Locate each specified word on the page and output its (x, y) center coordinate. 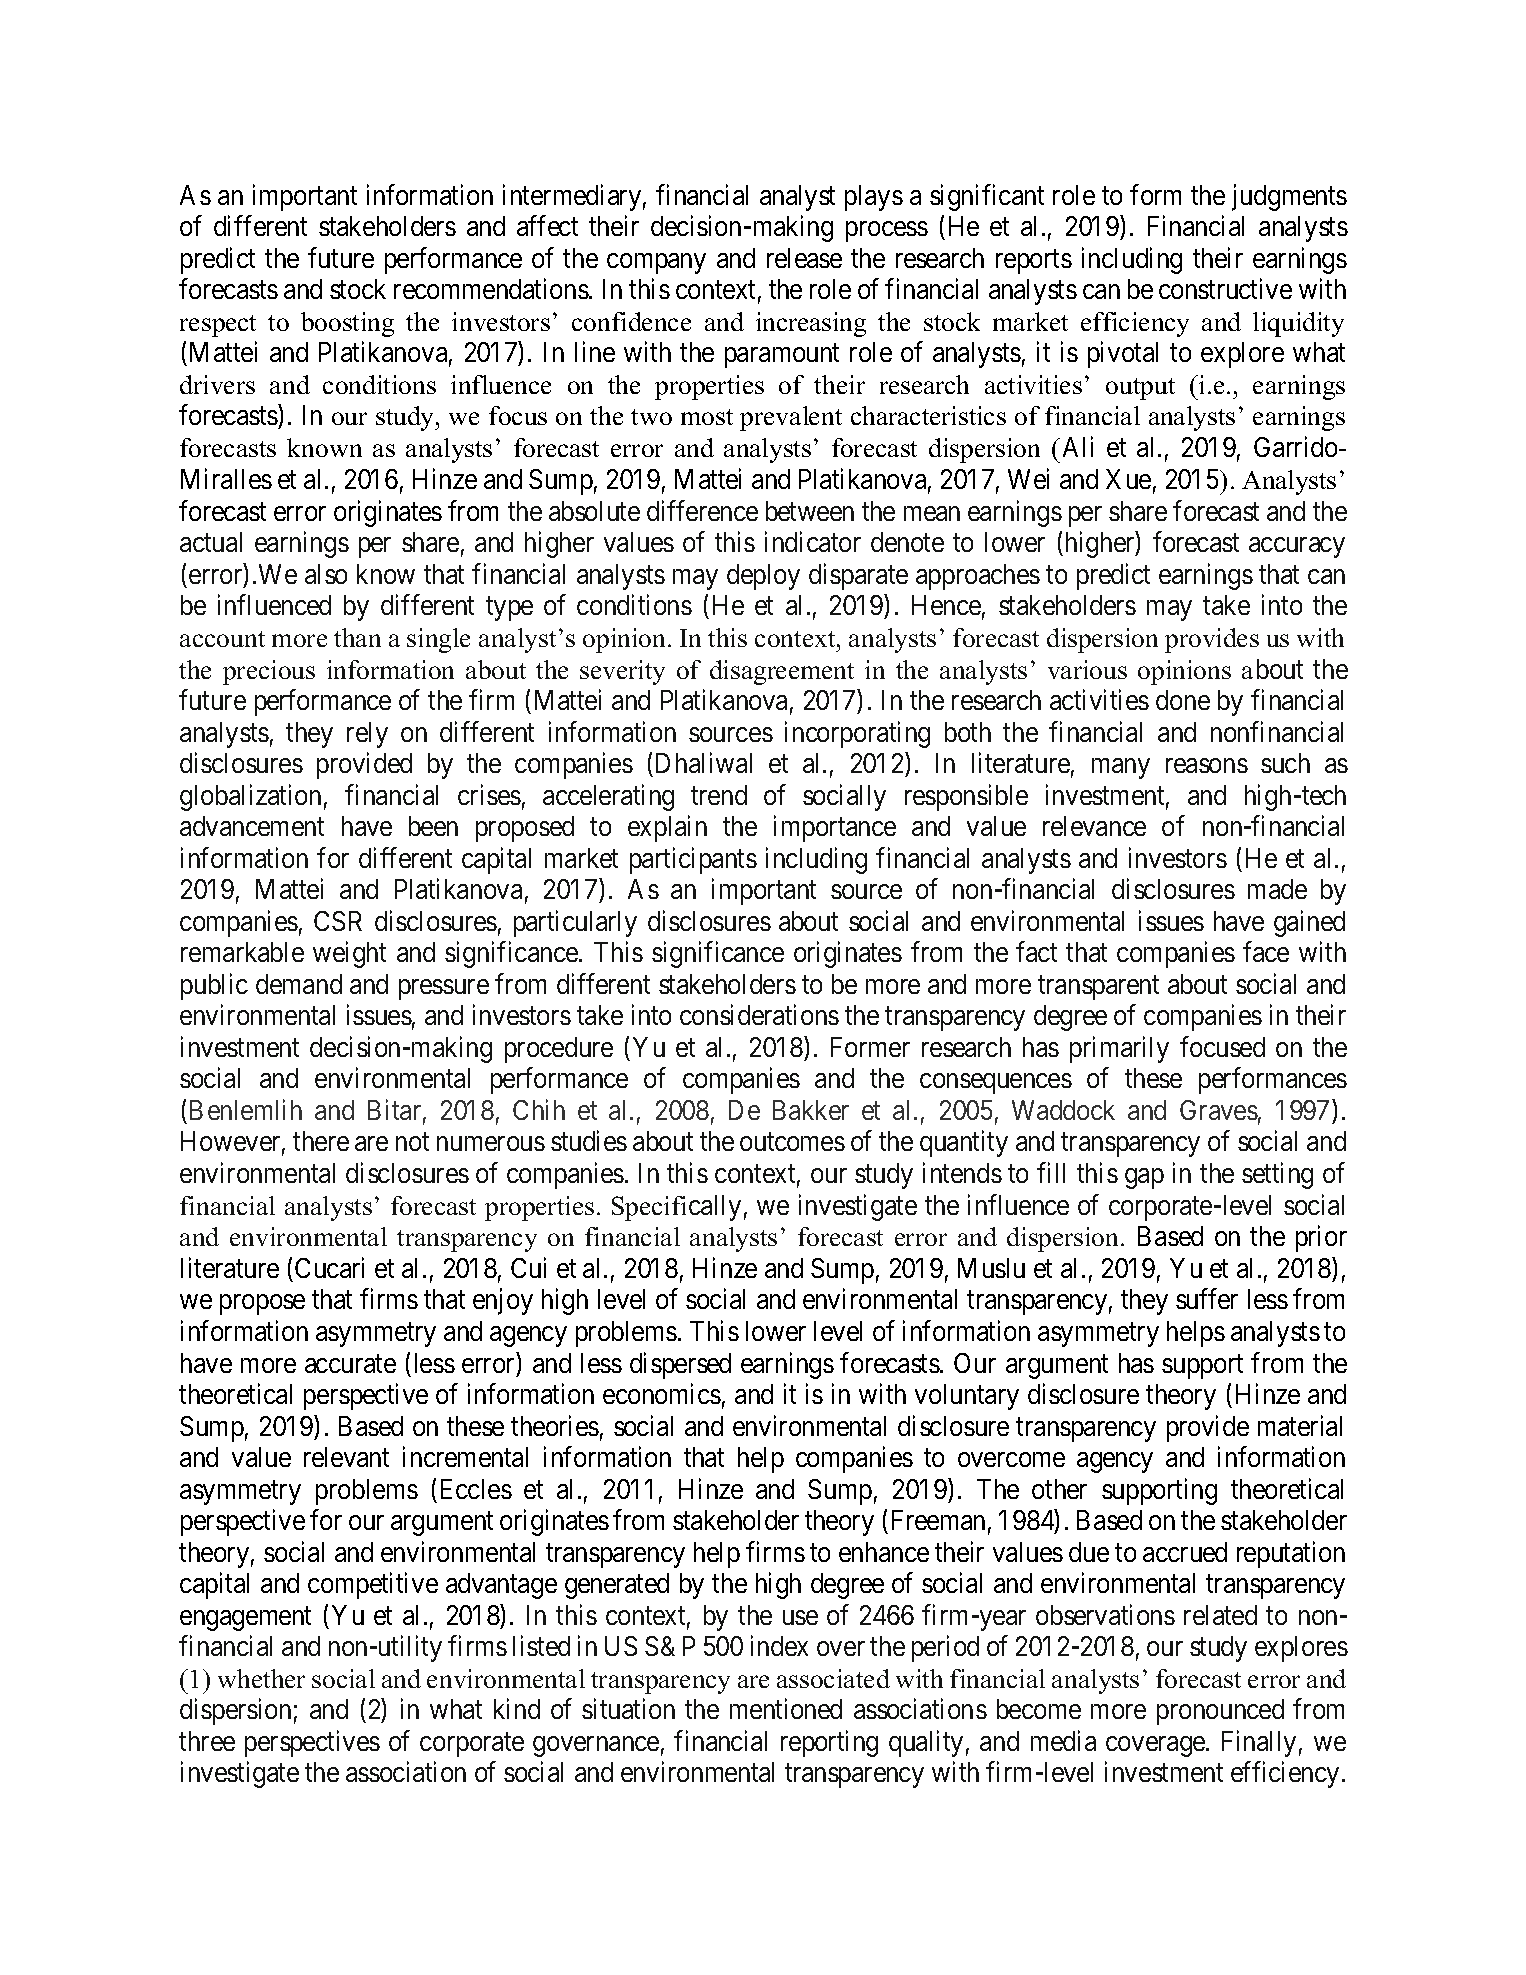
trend (719, 795)
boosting (347, 324)
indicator (813, 541)
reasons (1207, 765)
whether (261, 1678)
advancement (252, 826)
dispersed (680, 1365)
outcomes (792, 1142)
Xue (1128, 479)
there (321, 1141)
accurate (350, 1364)
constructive (1225, 288)
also (326, 574)
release (804, 258)
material (1300, 1425)
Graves (1219, 1110)
